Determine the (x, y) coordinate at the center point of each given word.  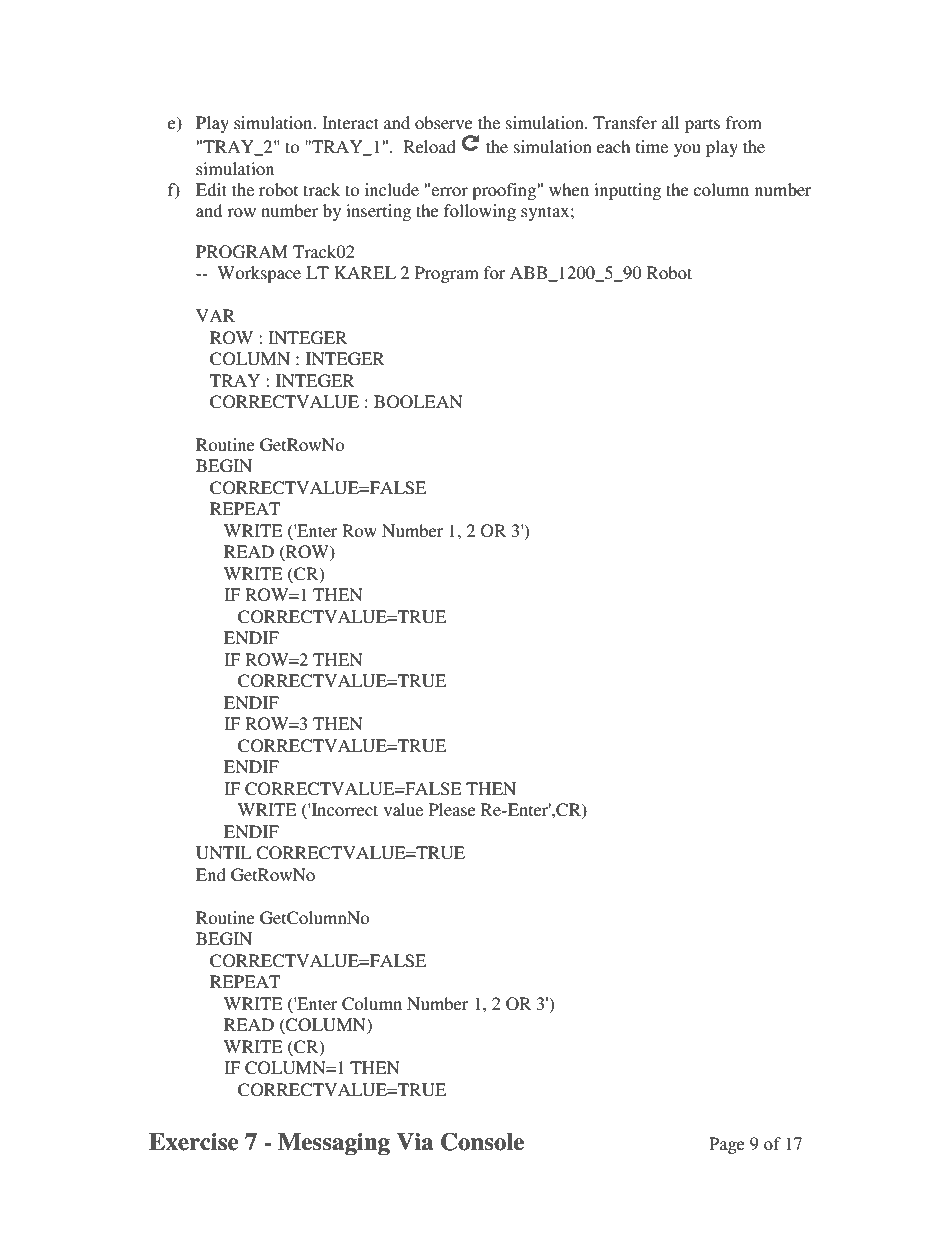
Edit (211, 189)
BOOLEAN (418, 402)
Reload (429, 146)
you (687, 150)
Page (727, 1145)
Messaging (334, 1144)
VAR (215, 315)
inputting (627, 191)
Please (452, 809)
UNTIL (224, 853)
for (495, 272)
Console (482, 1142)
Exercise (193, 1142)
